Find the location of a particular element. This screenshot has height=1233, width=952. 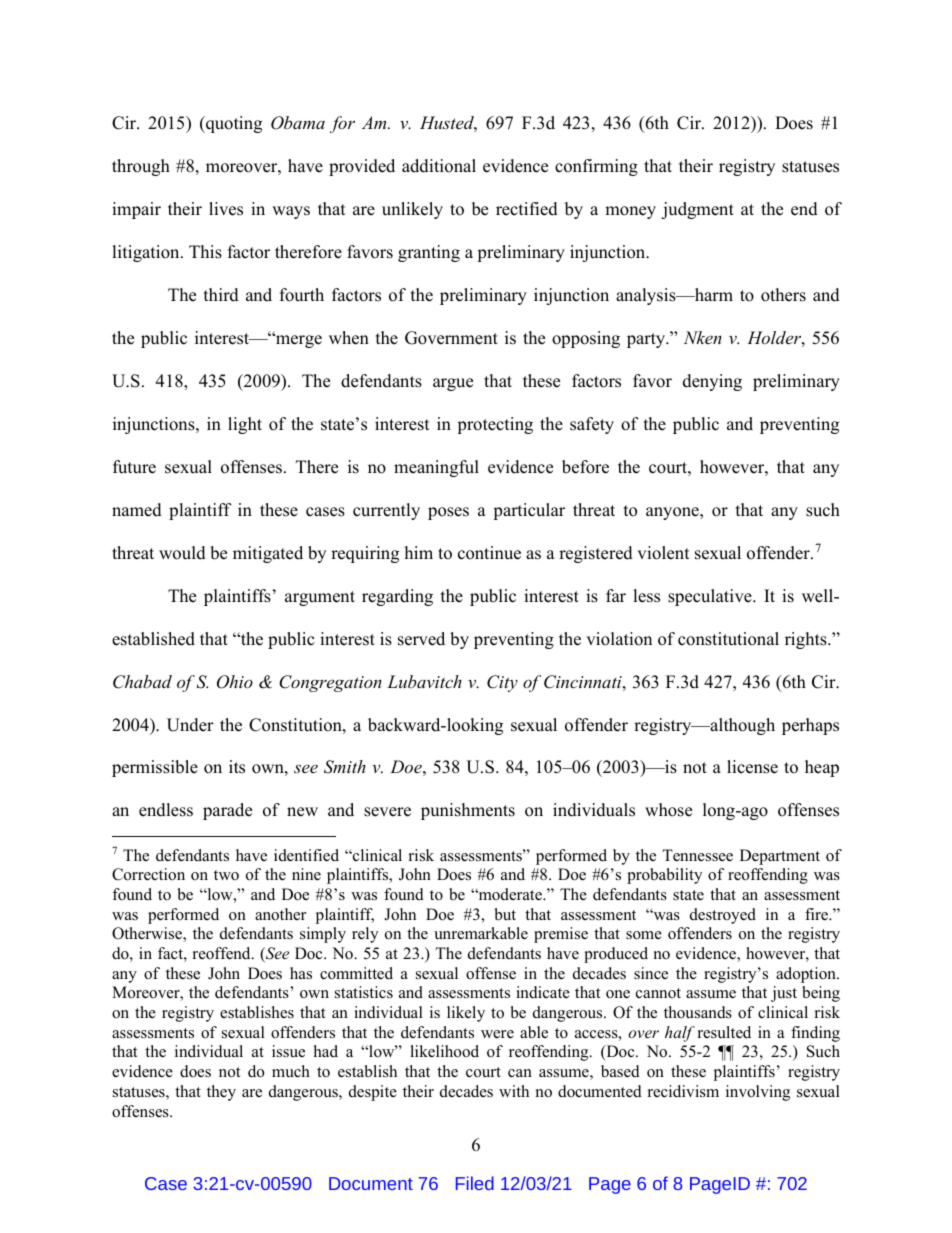

its is located at coordinates (237, 767).
